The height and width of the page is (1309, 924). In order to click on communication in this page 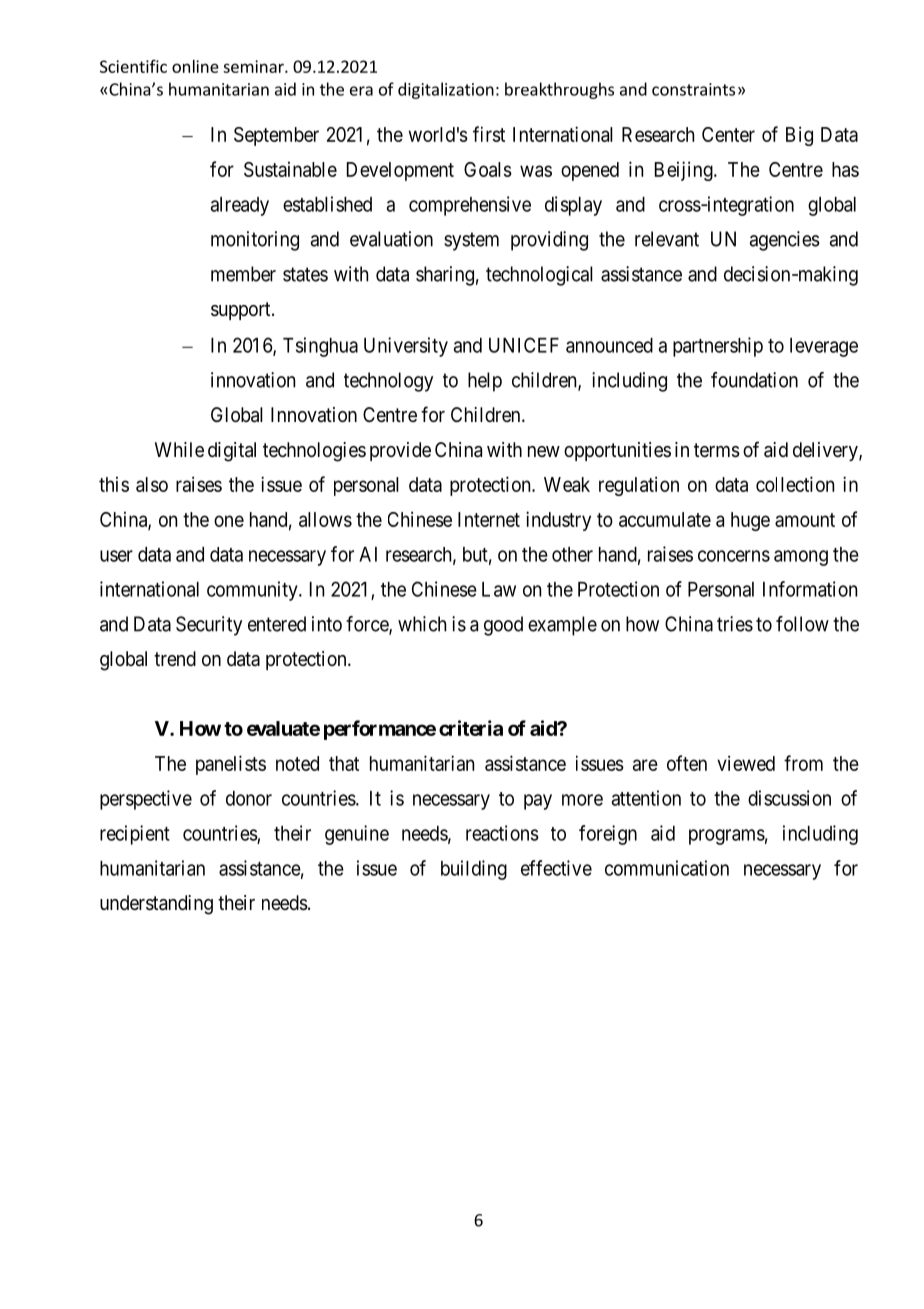, I will do `click(667, 868)`.
